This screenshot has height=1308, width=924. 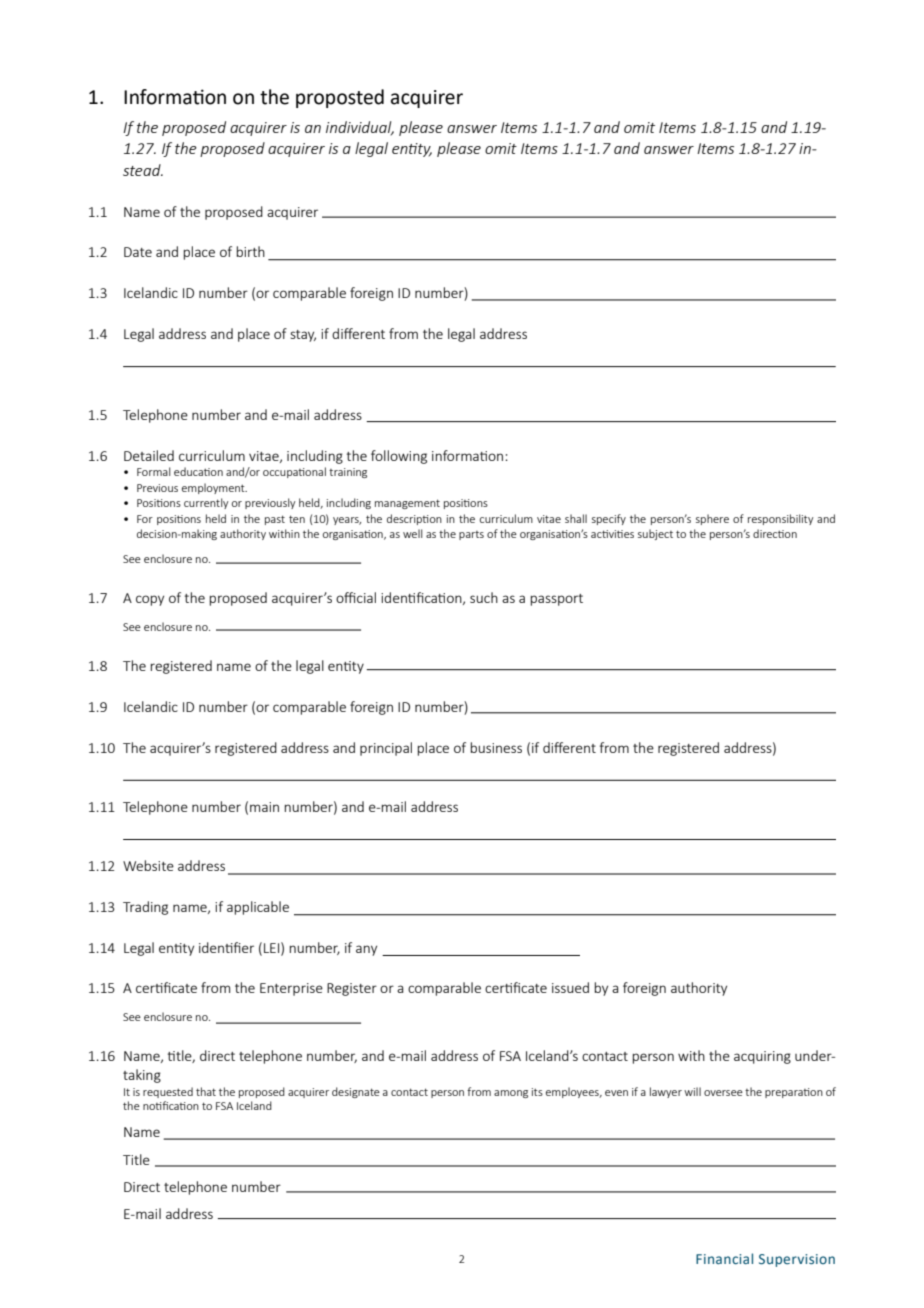 I want to click on education, so click(x=198, y=471).
